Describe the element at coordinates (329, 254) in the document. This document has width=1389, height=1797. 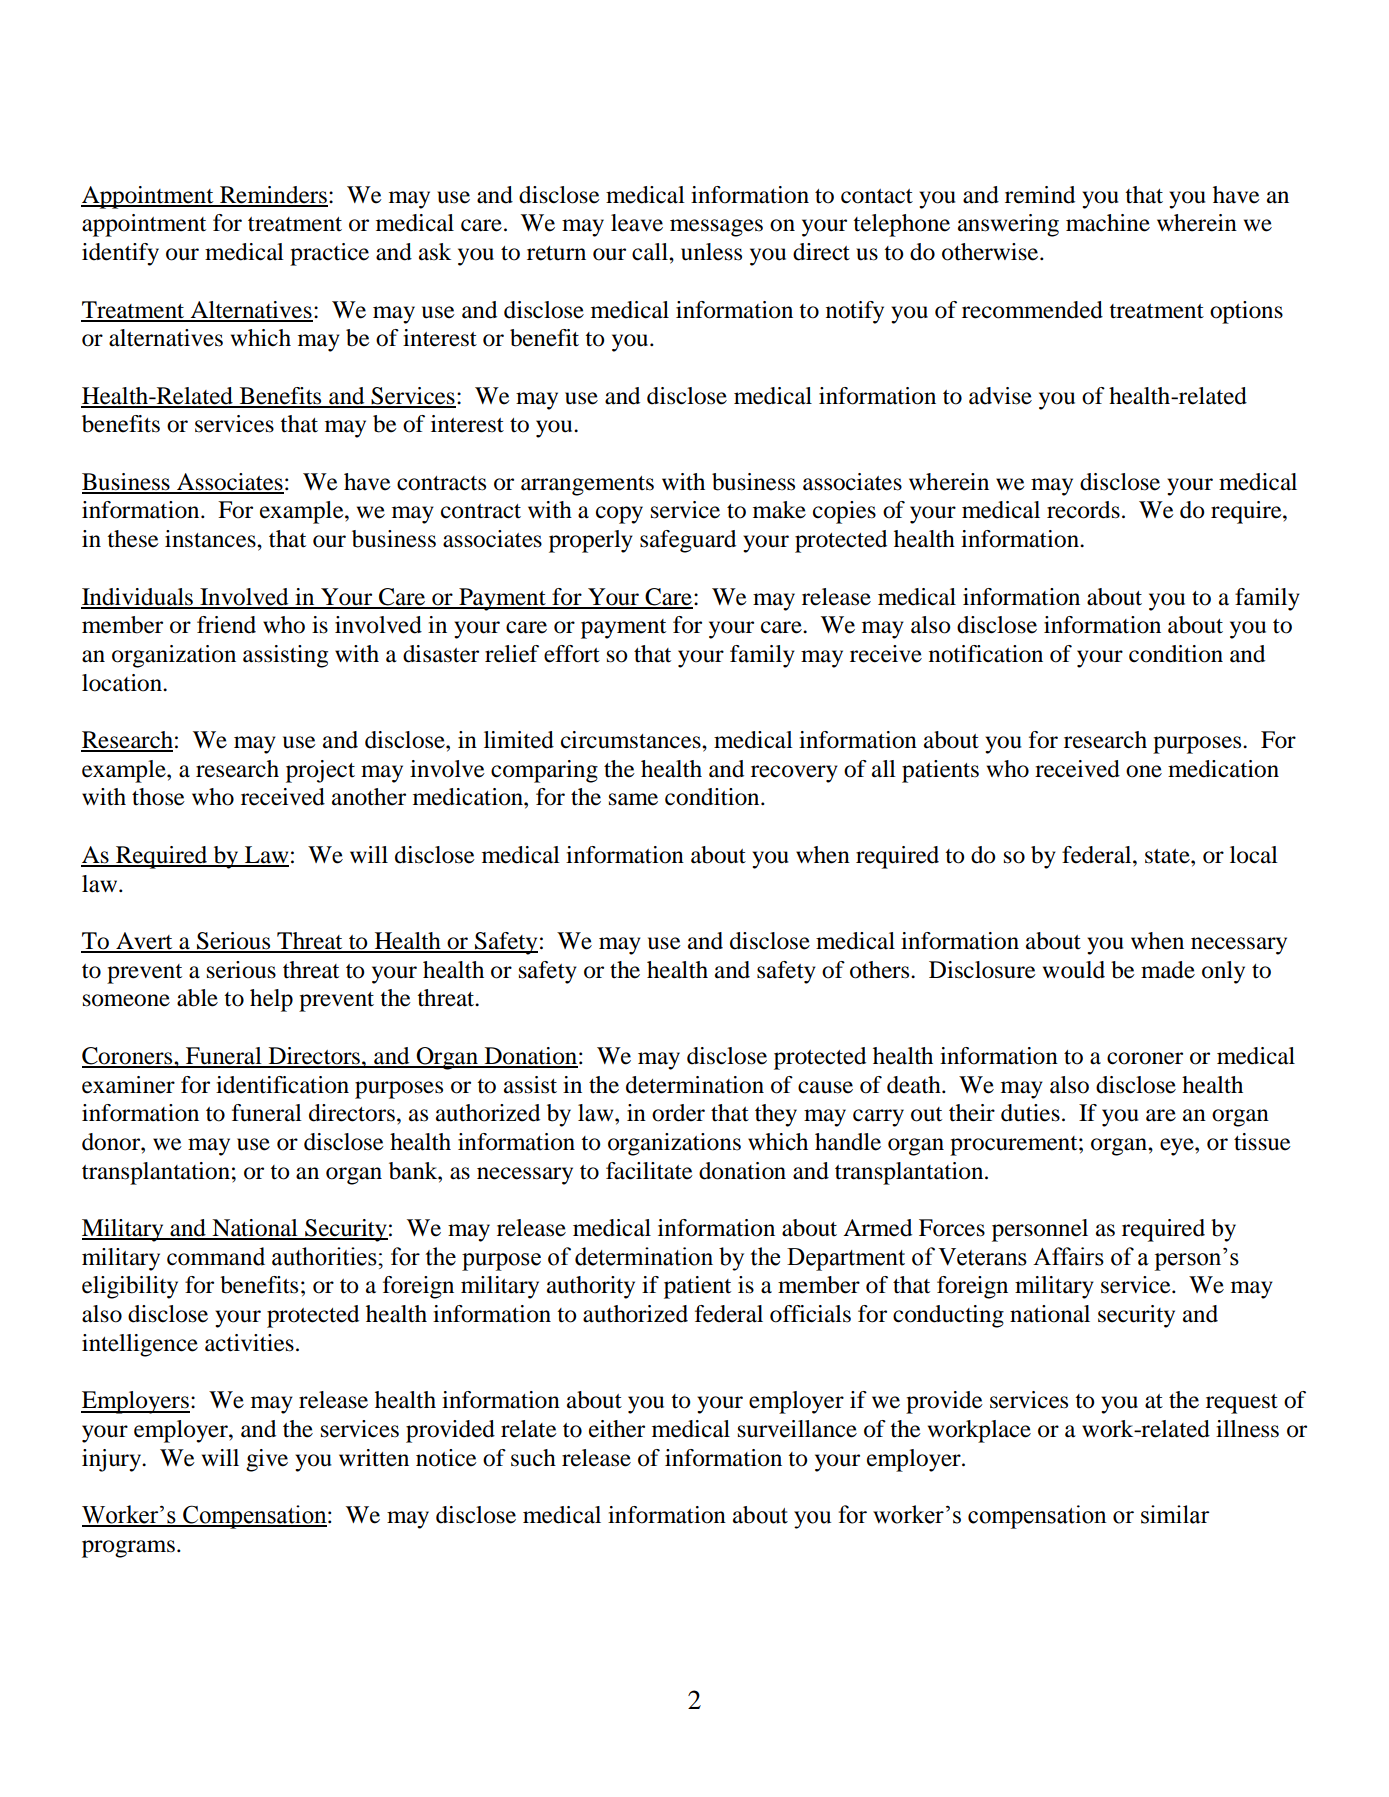
I see `practice` at that location.
